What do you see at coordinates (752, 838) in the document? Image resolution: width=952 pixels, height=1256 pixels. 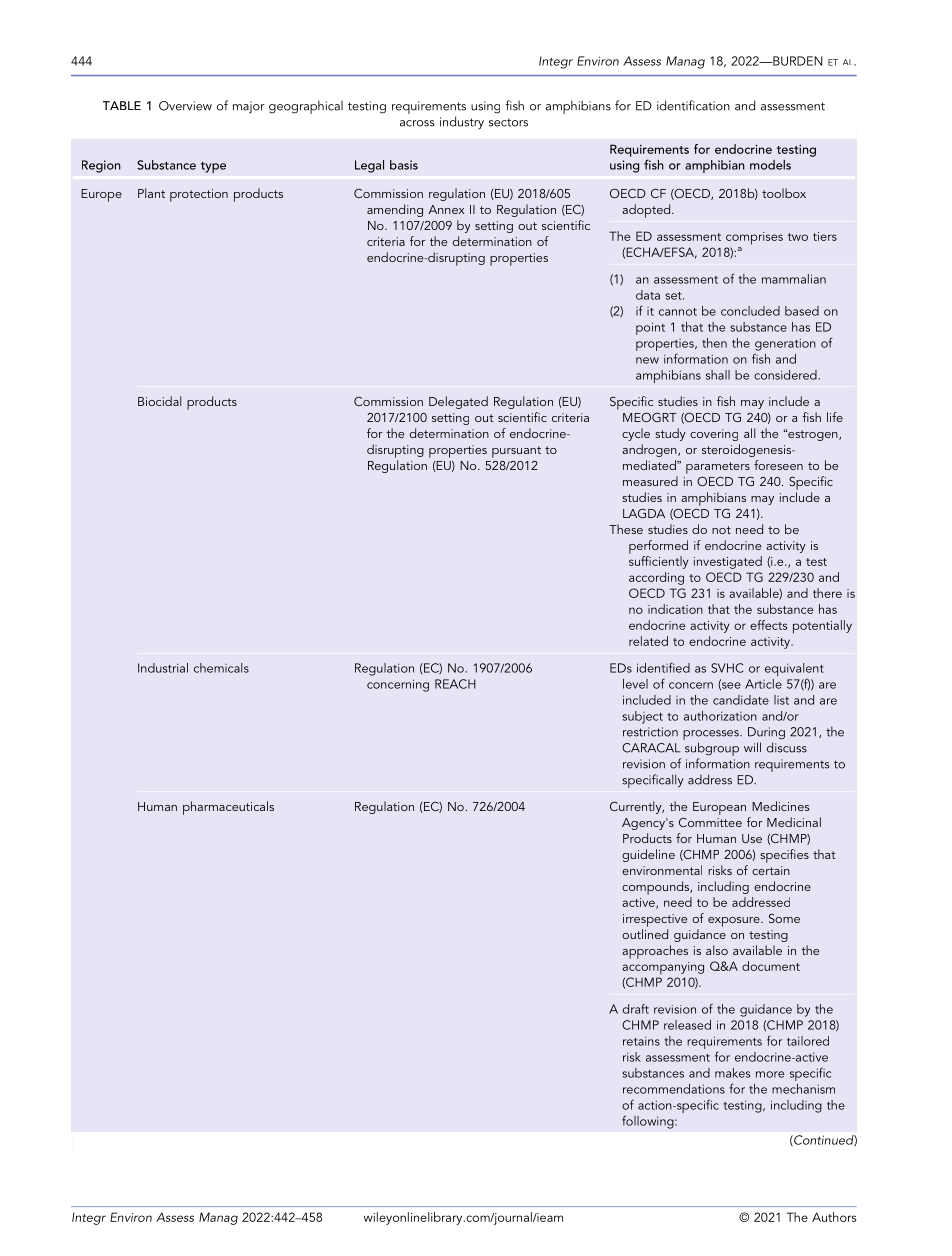 I see `Use` at bounding box center [752, 838].
